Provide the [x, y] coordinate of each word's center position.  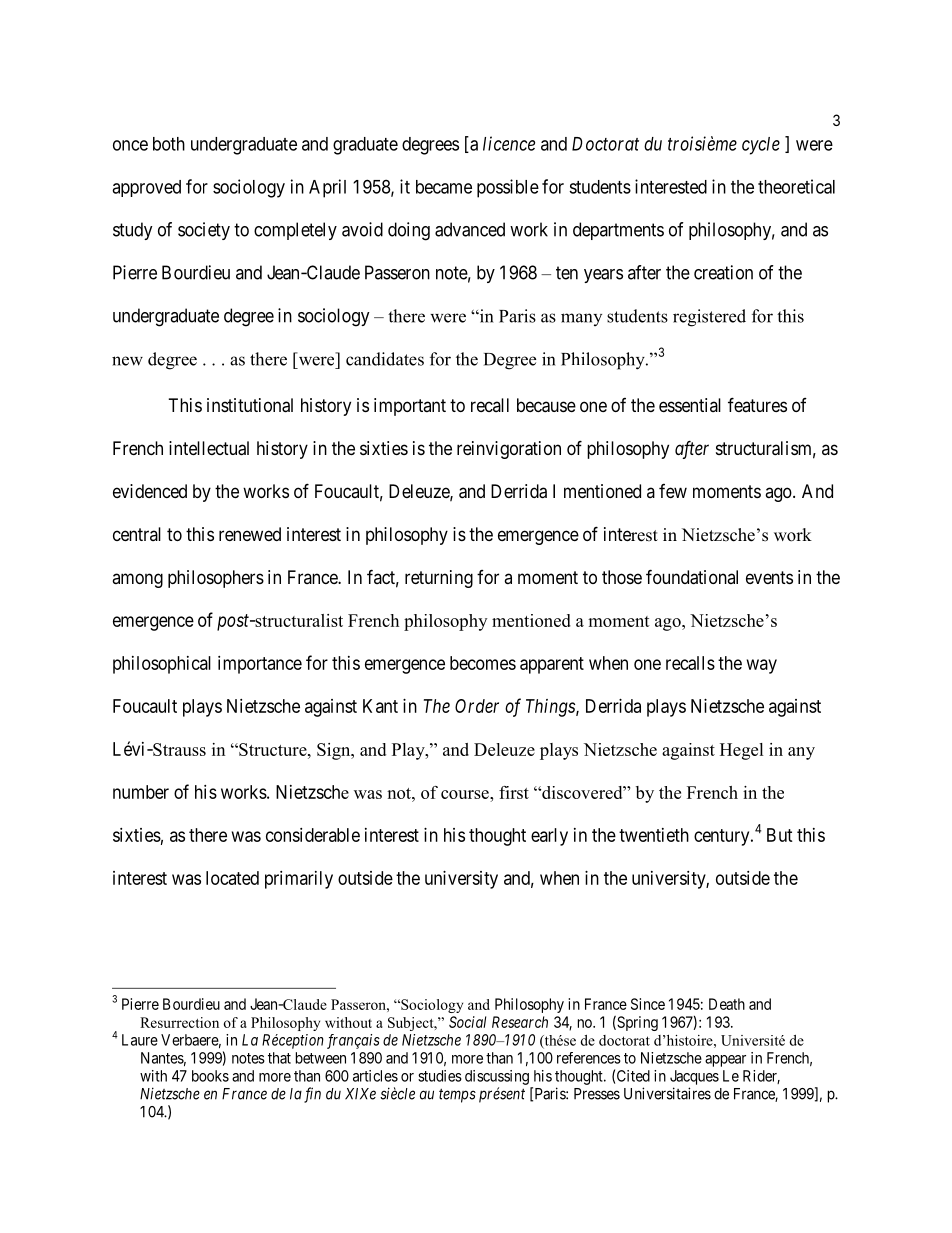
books [210, 1076]
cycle [761, 146]
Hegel [742, 751]
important [410, 407]
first [514, 792]
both [169, 144]
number [141, 792]
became [444, 187]
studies [440, 1076]
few [673, 491]
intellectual [209, 448]
